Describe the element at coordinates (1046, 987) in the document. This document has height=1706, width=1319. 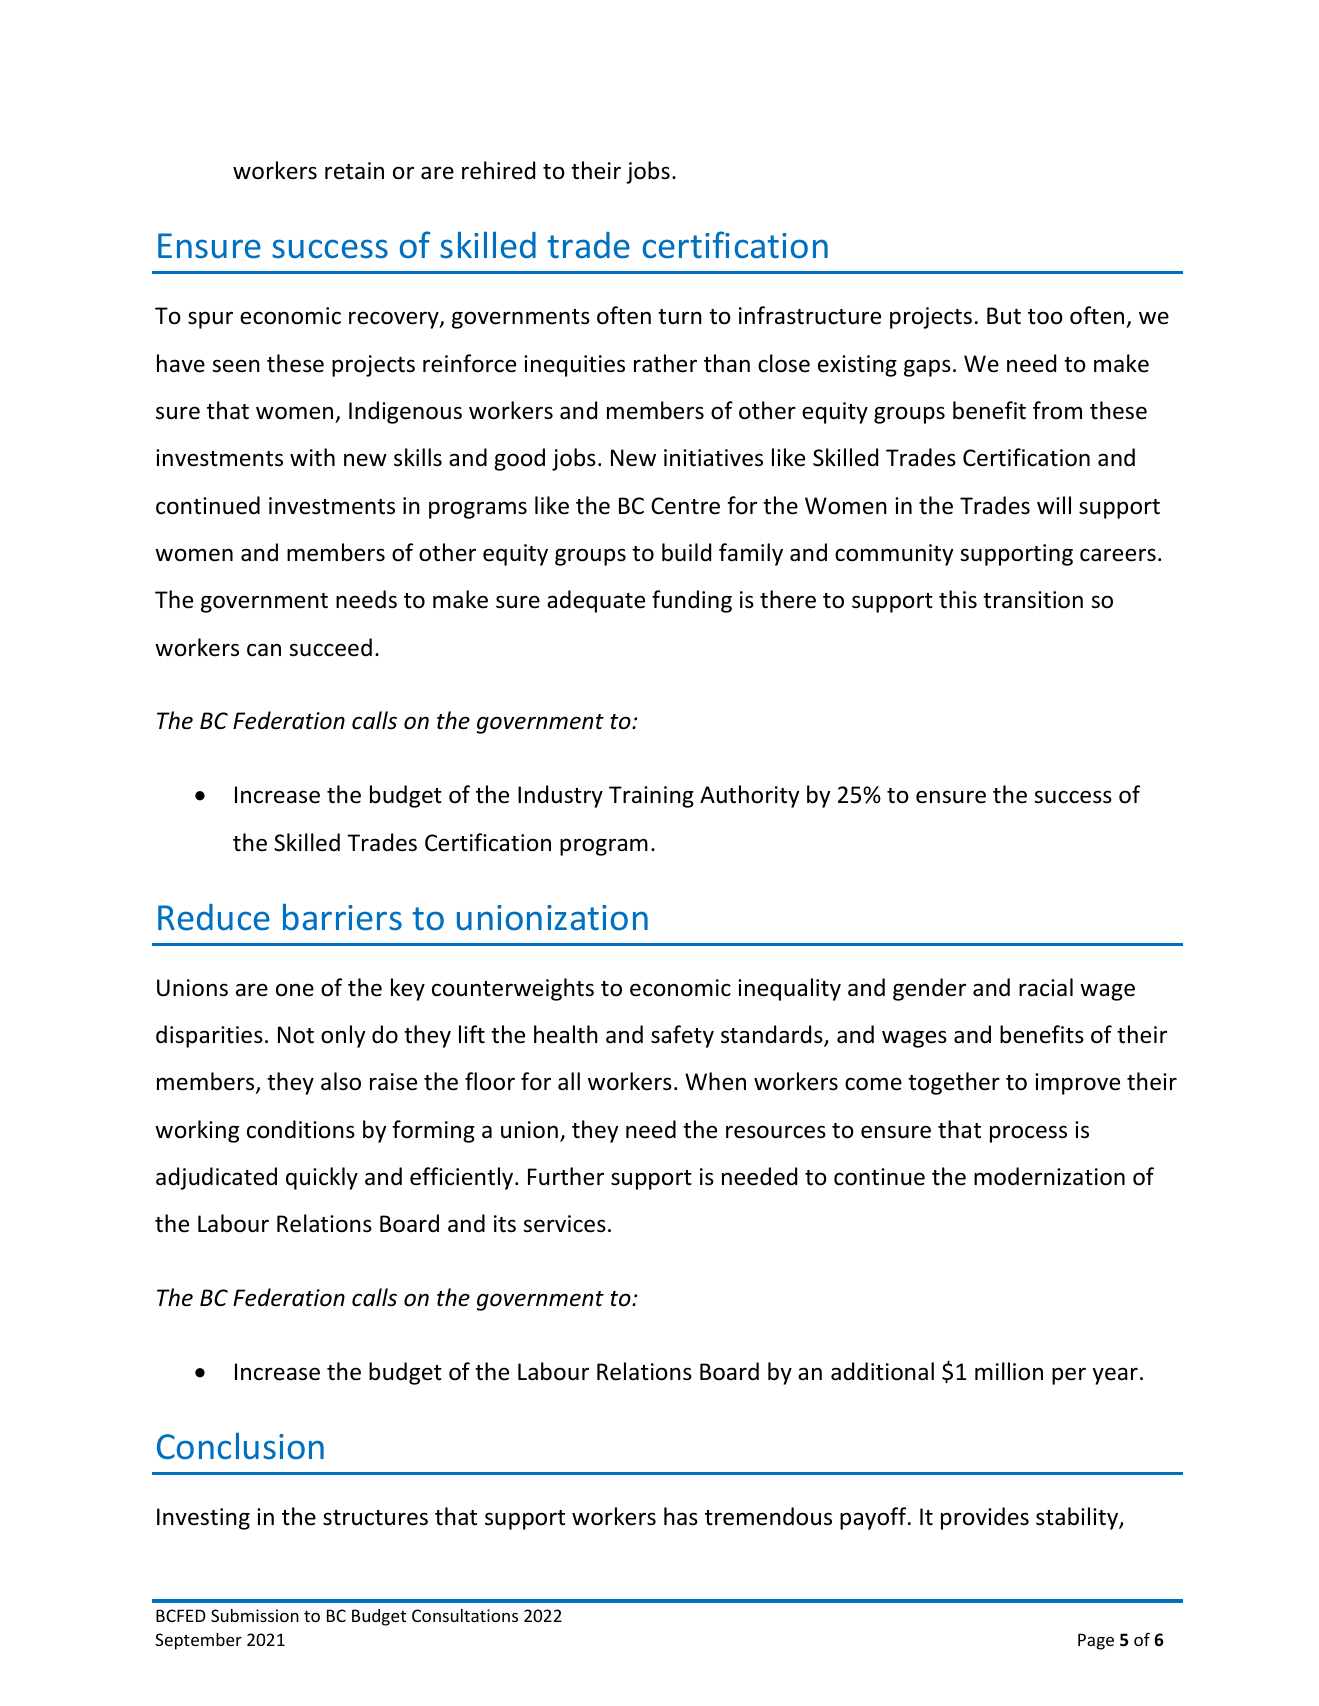
I see `racial` at that location.
